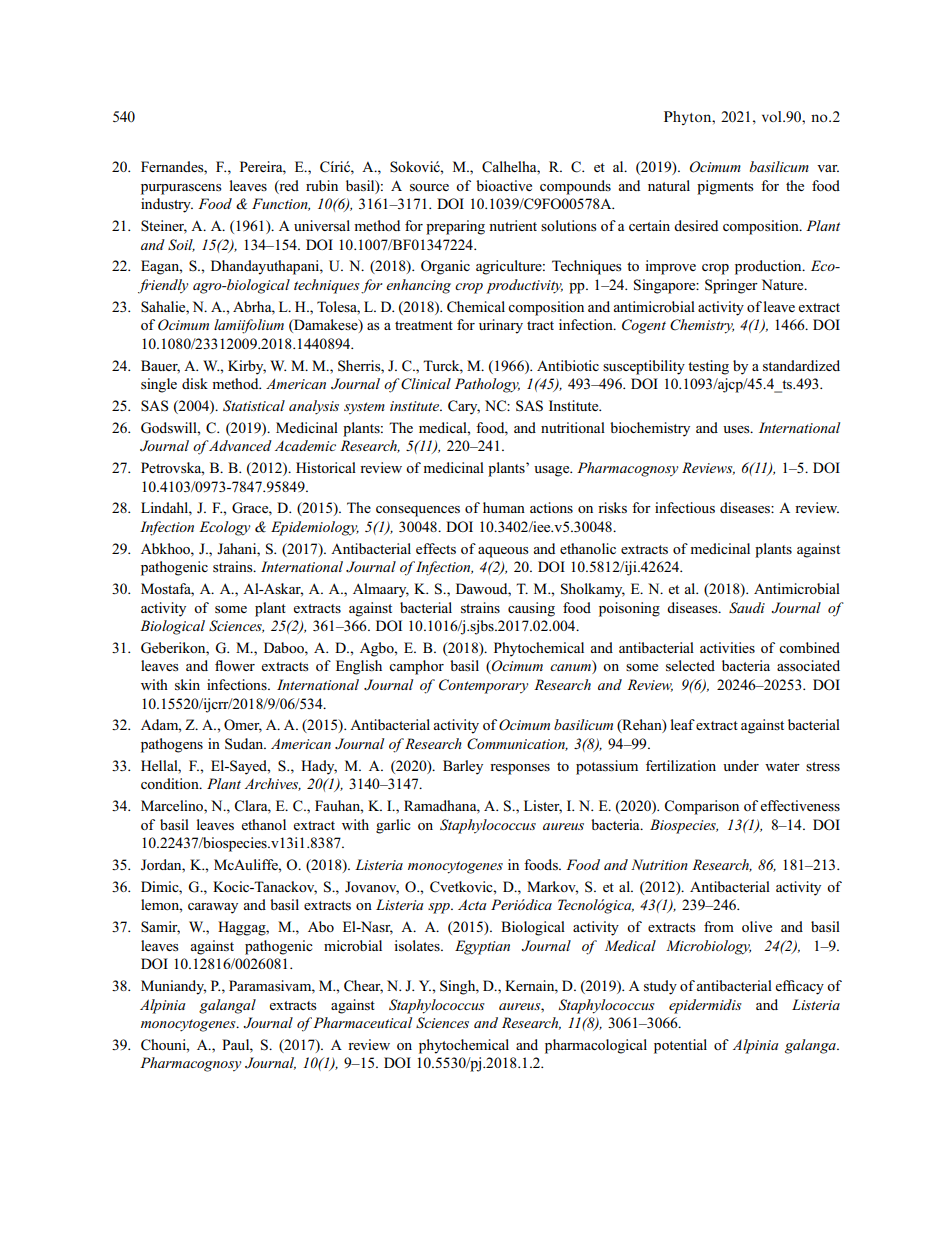 Image resolution: width=952 pixels, height=1233 pixels. What do you see at coordinates (504, 507) in the screenshot?
I see `human` at bounding box center [504, 507].
